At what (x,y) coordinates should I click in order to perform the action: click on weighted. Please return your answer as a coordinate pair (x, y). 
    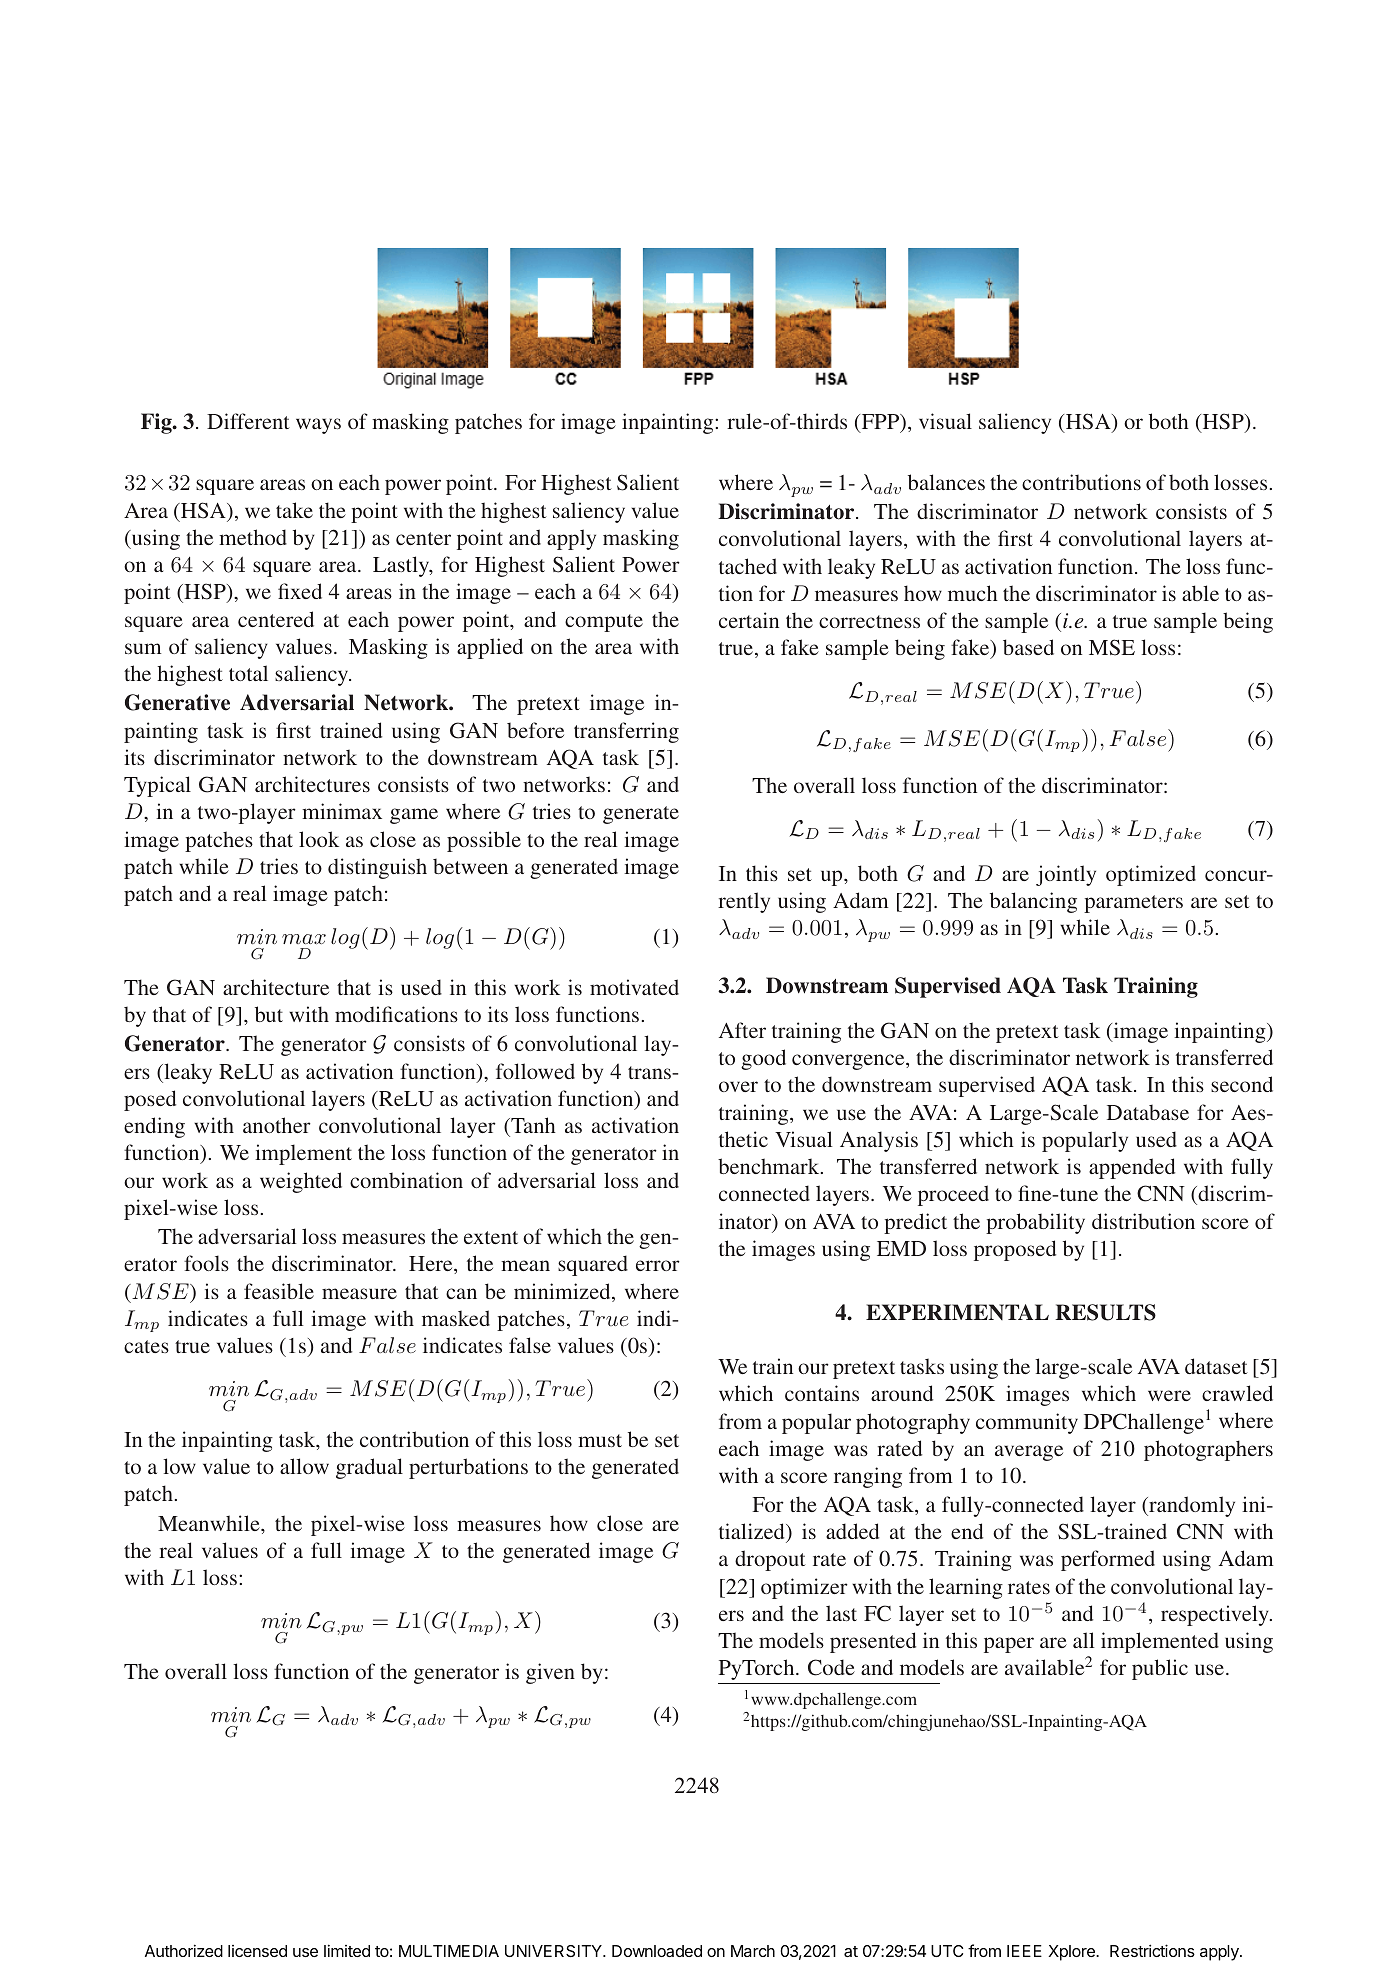
    Looking at the image, I should click on (301, 1182).
